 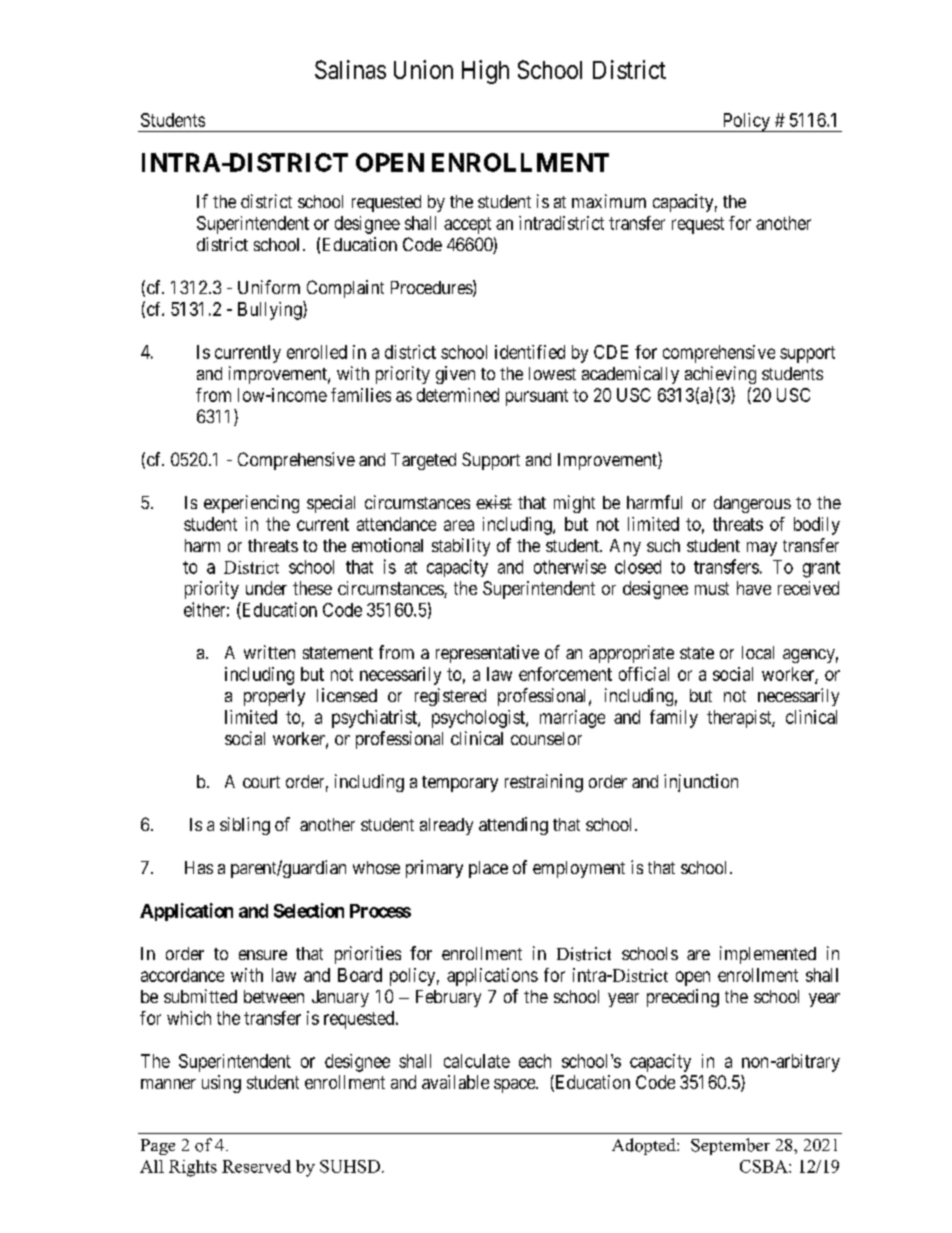 I want to click on have, so click(x=754, y=588).
